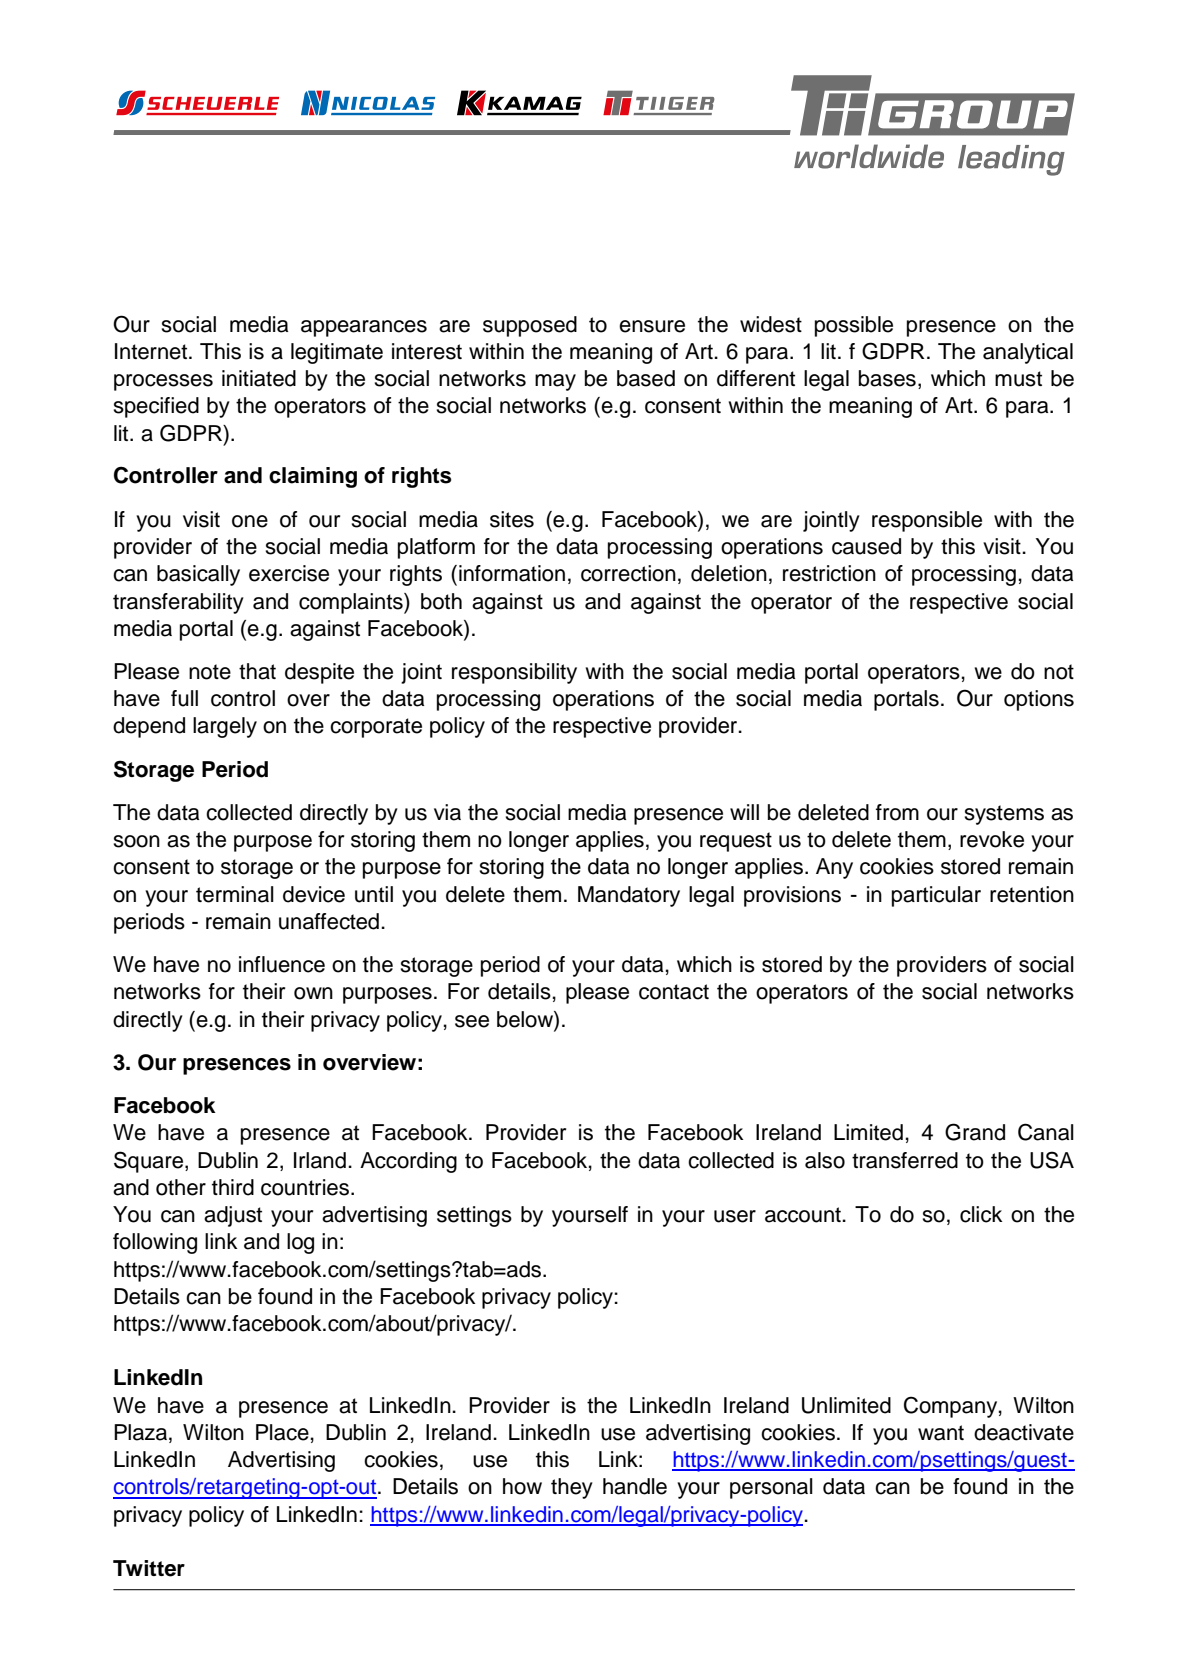  What do you see at coordinates (572, 1488) in the screenshot?
I see `they` at bounding box center [572, 1488].
